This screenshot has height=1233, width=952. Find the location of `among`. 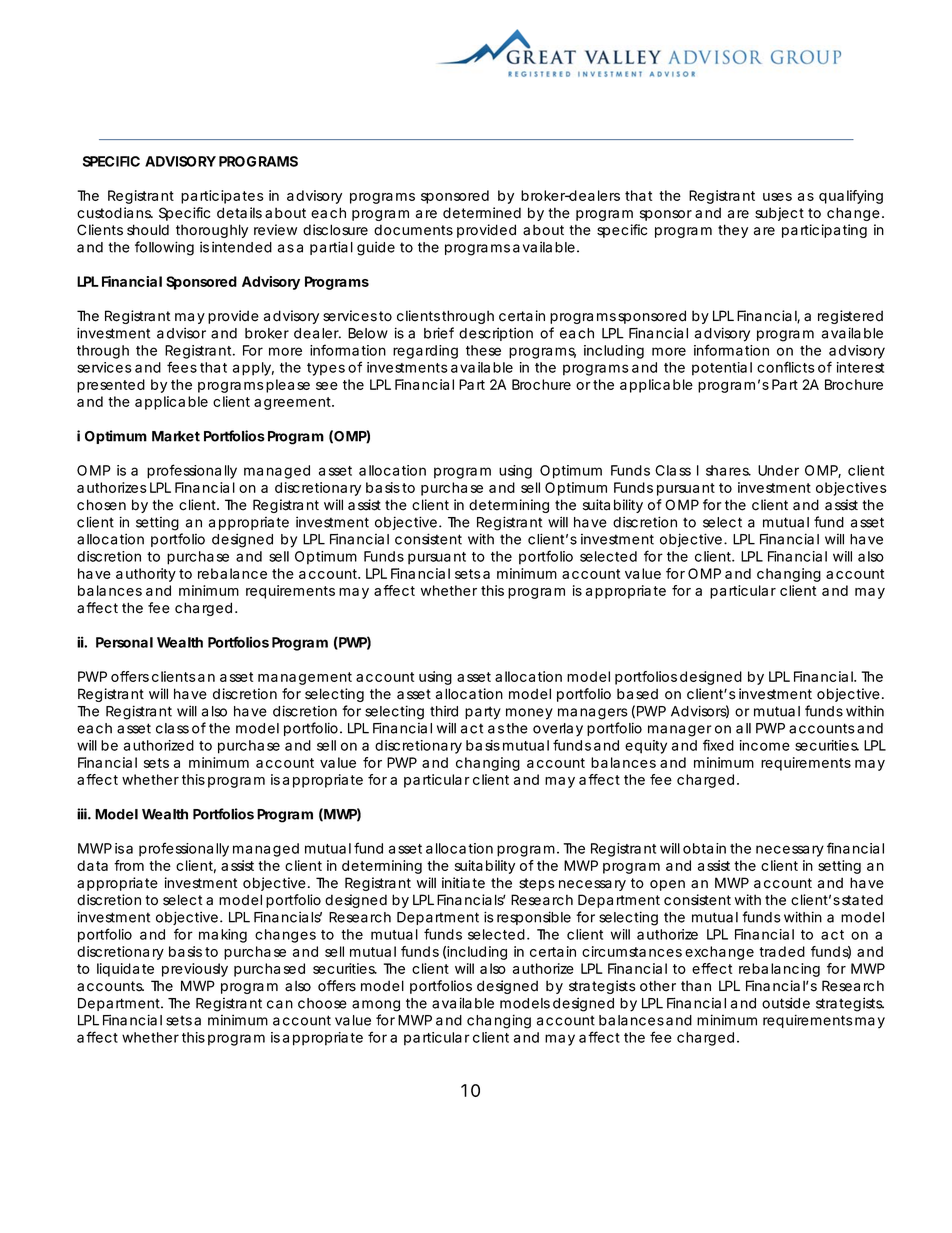

among is located at coordinates (376, 1006).
